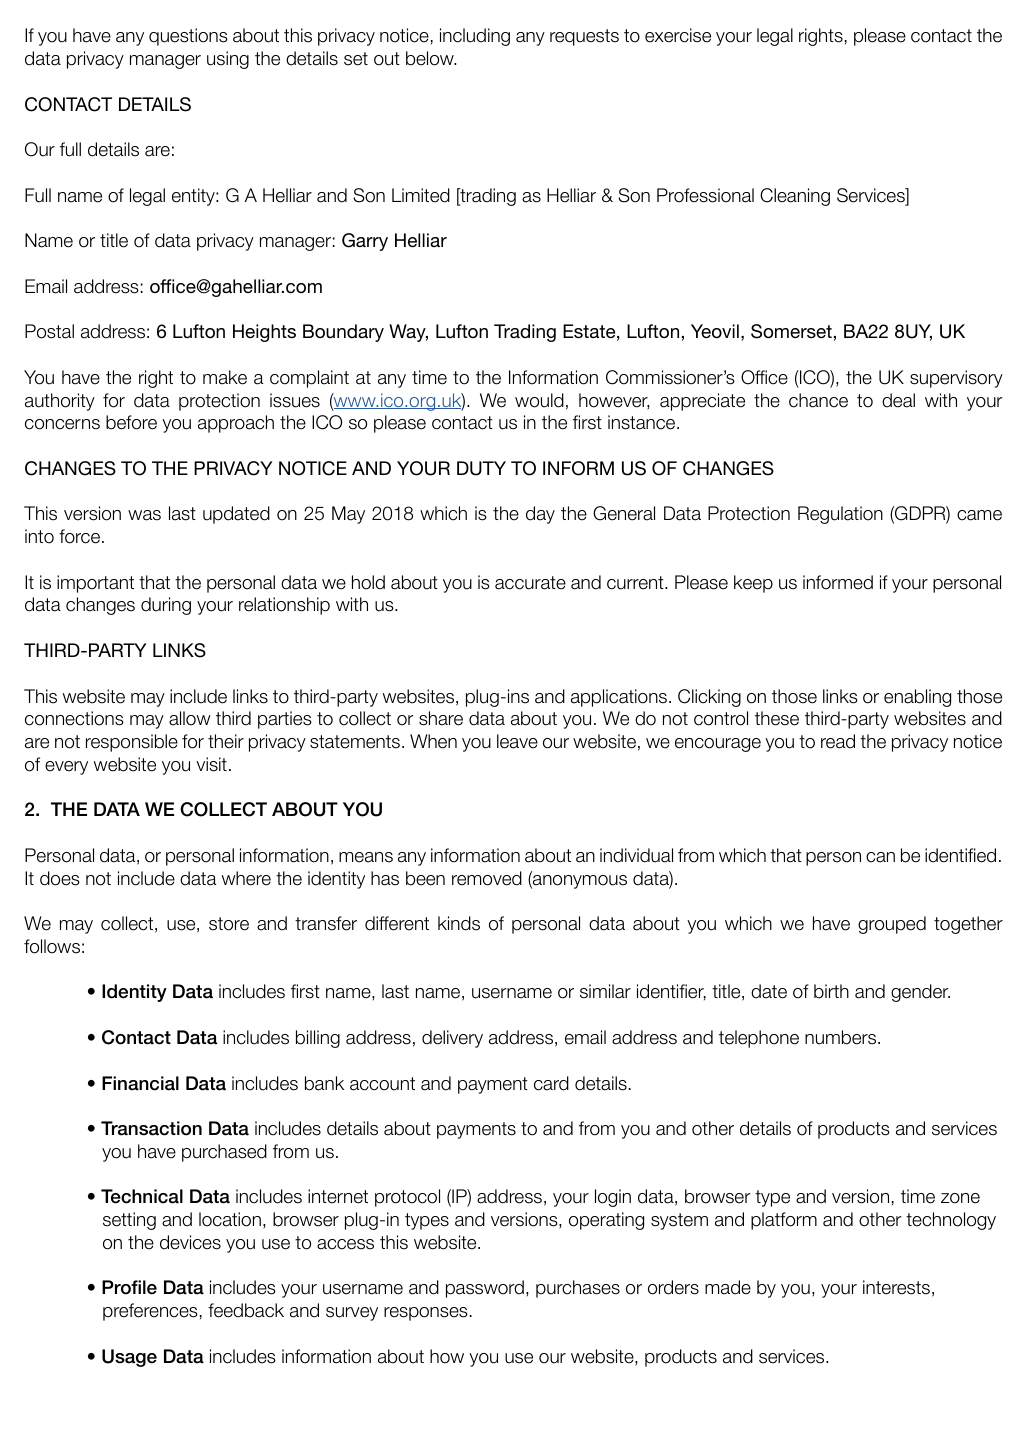  I want to click on Cleaning, so click(795, 197).
